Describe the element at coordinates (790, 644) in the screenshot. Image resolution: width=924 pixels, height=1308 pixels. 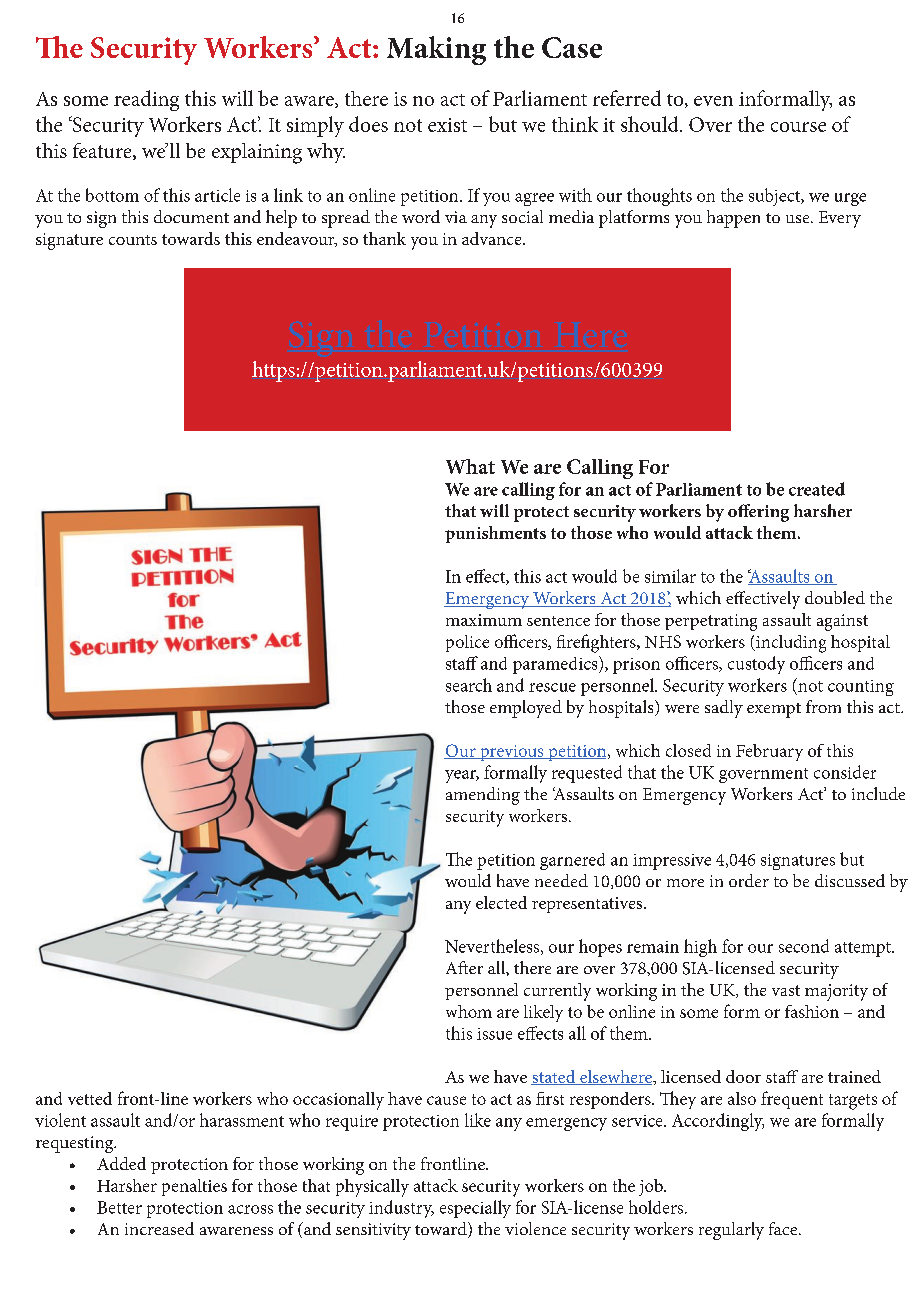
I see `including` at that location.
